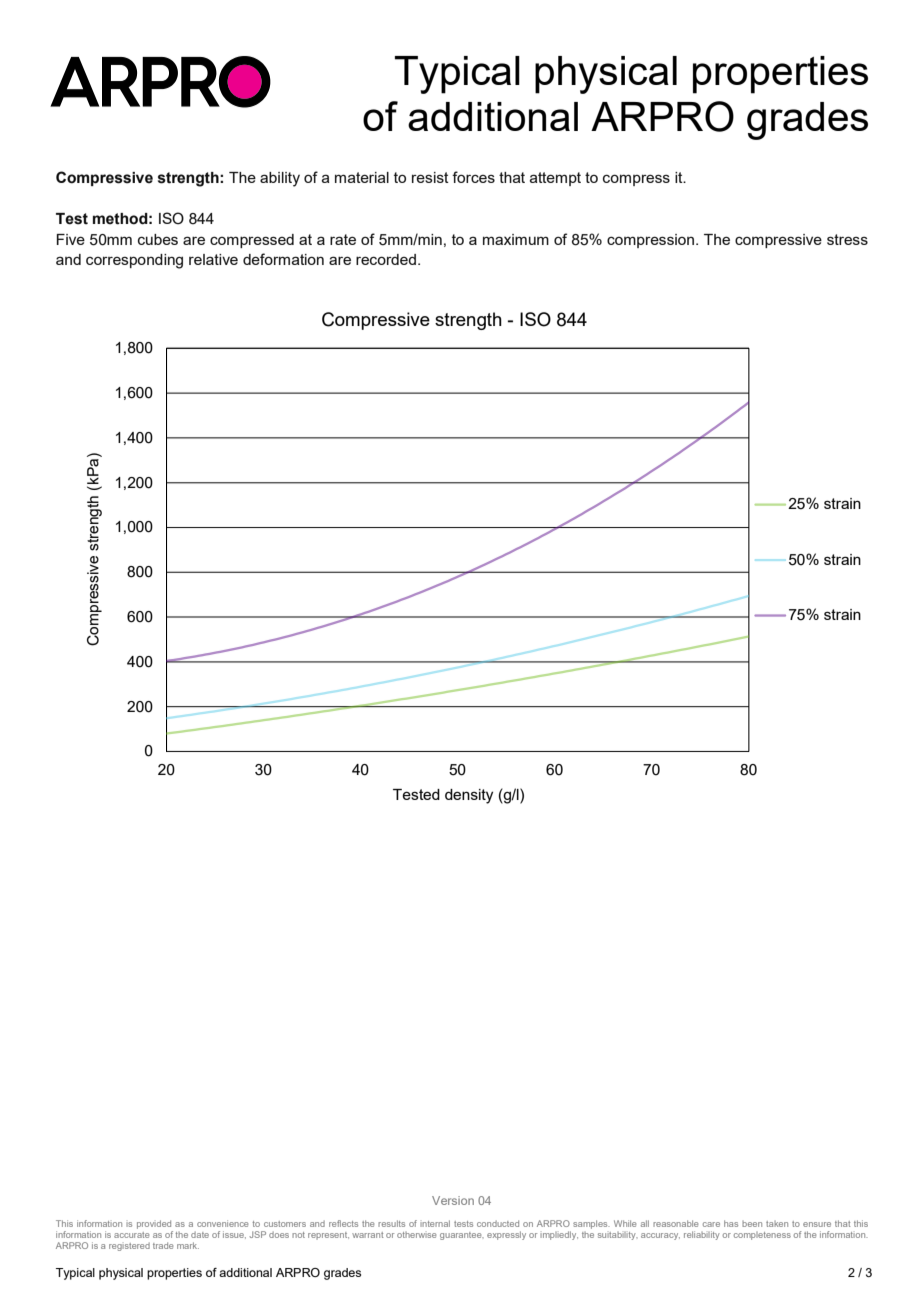 This page has height=1308, width=924. What do you see at coordinates (222, 1223) in the page?
I see `convenience` at bounding box center [222, 1223].
